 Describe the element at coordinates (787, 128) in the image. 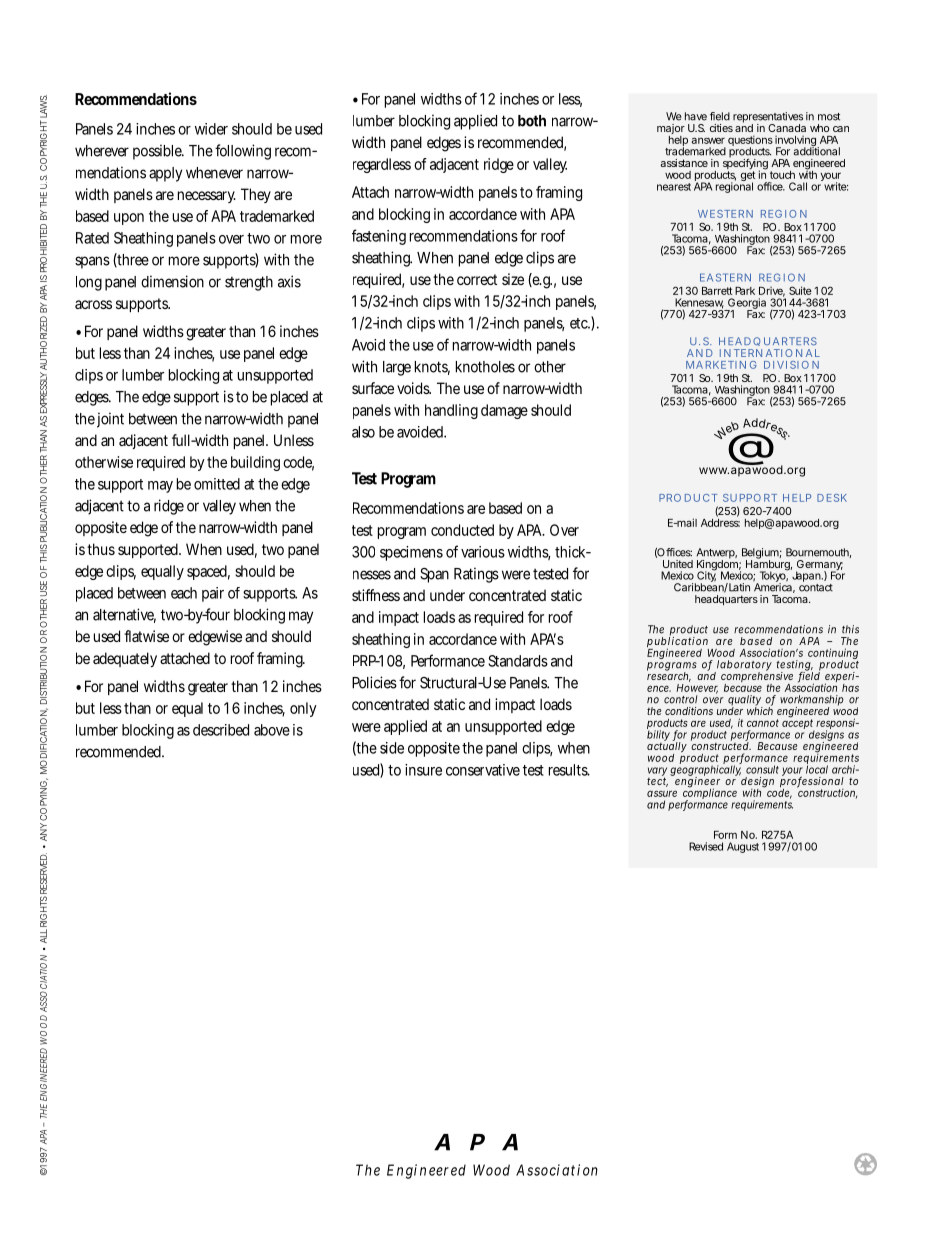

I see `Canada` at that location.
